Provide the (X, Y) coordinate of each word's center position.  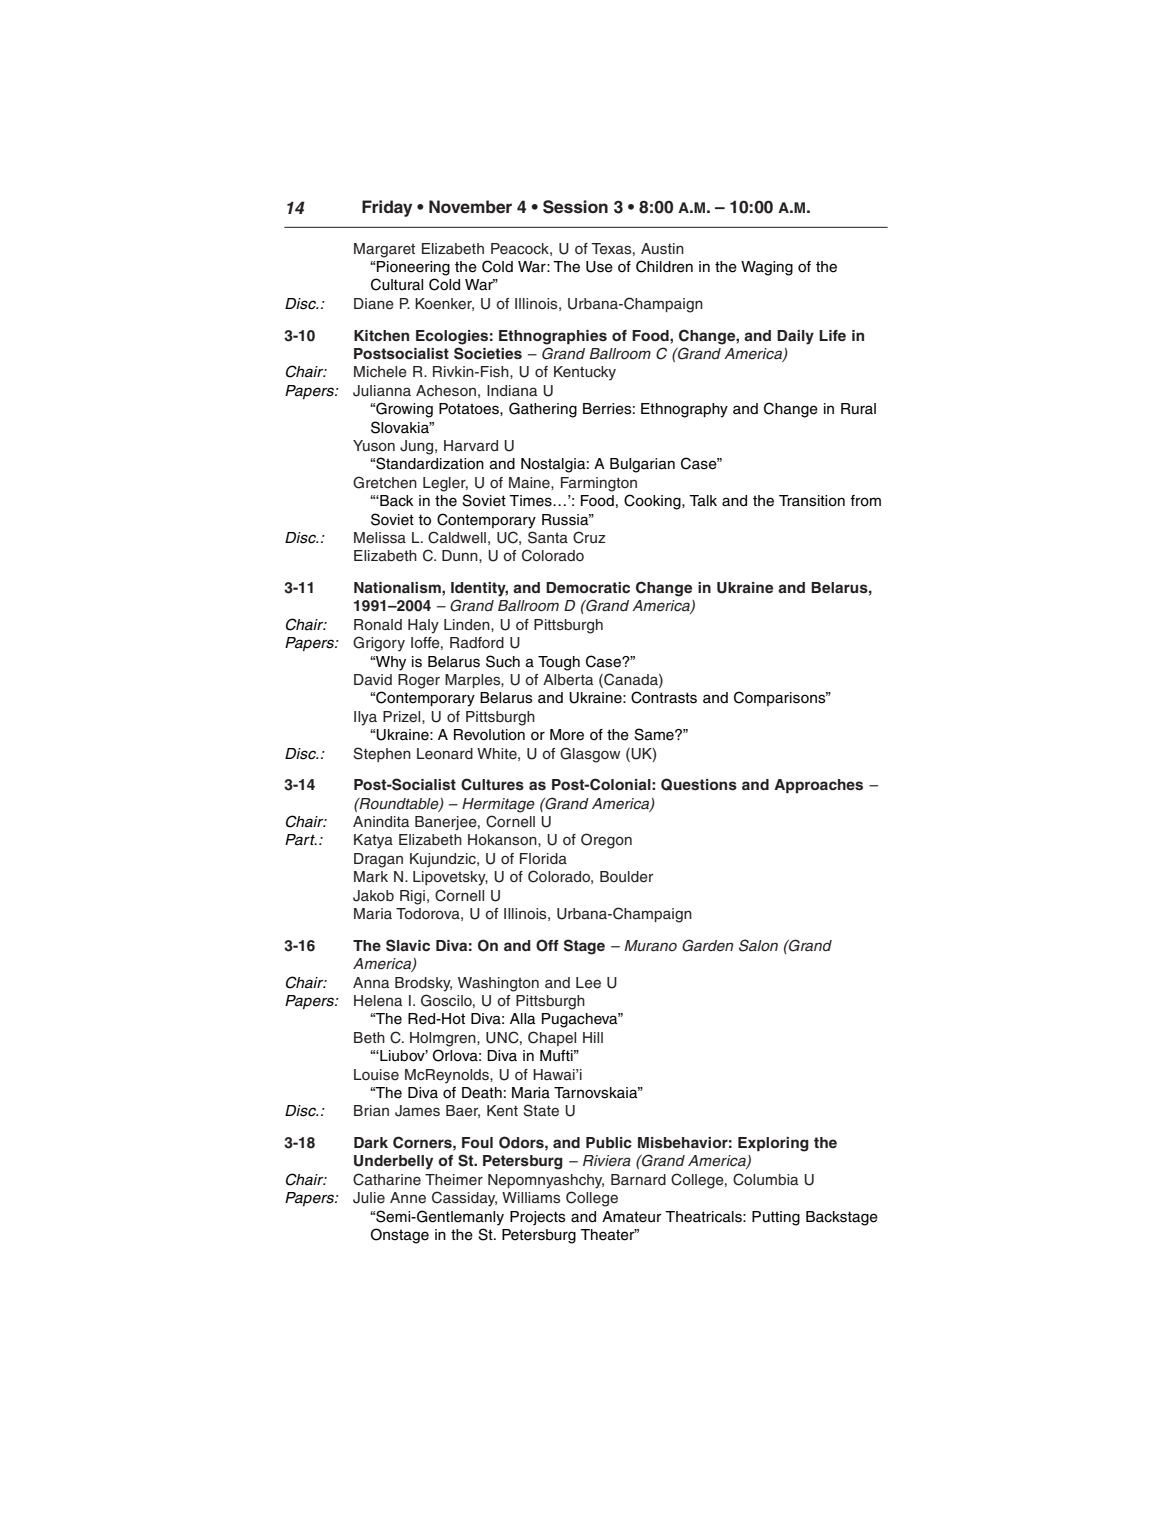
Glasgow (590, 755)
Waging (767, 268)
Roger (419, 681)
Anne (408, 1198)
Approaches (818, 786)
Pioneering (413, 268)
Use (599, 267)
